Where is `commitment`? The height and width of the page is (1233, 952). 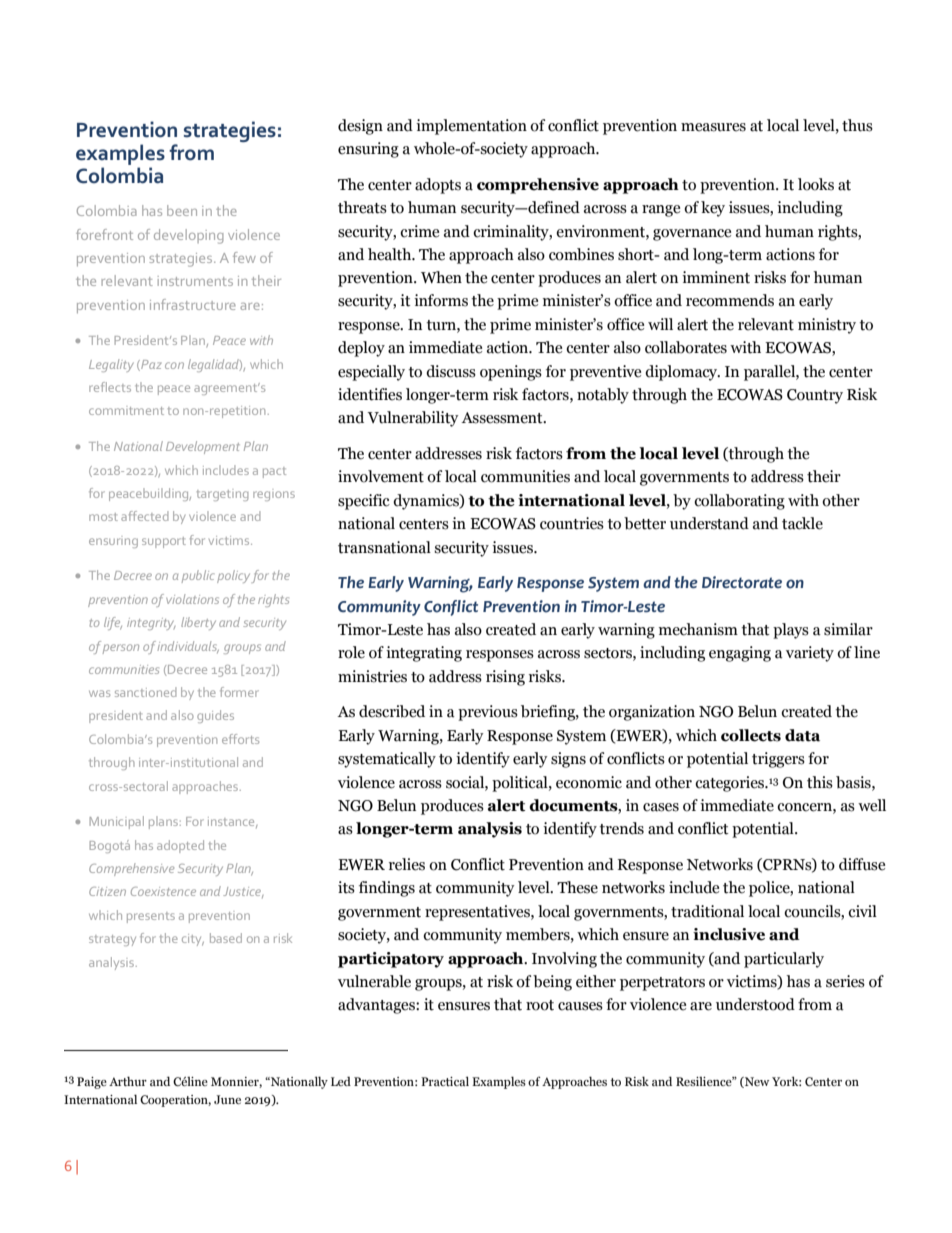 commitment is located at coordinates (126, 411).
